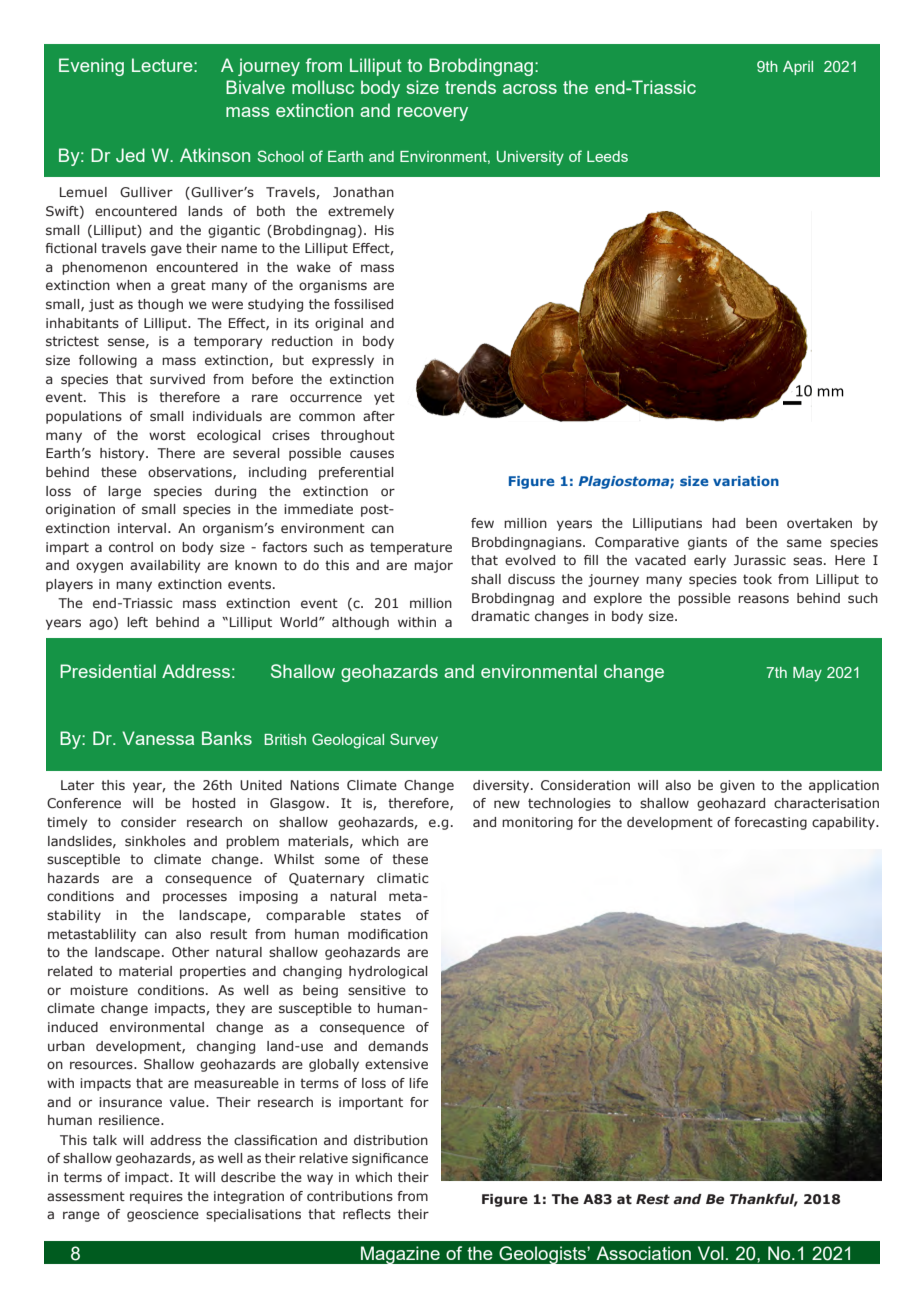 The image size is (924, 1308). Describe the element at coordinates (163, 1215) in the screenshot. I see `geoscience` at that location.
